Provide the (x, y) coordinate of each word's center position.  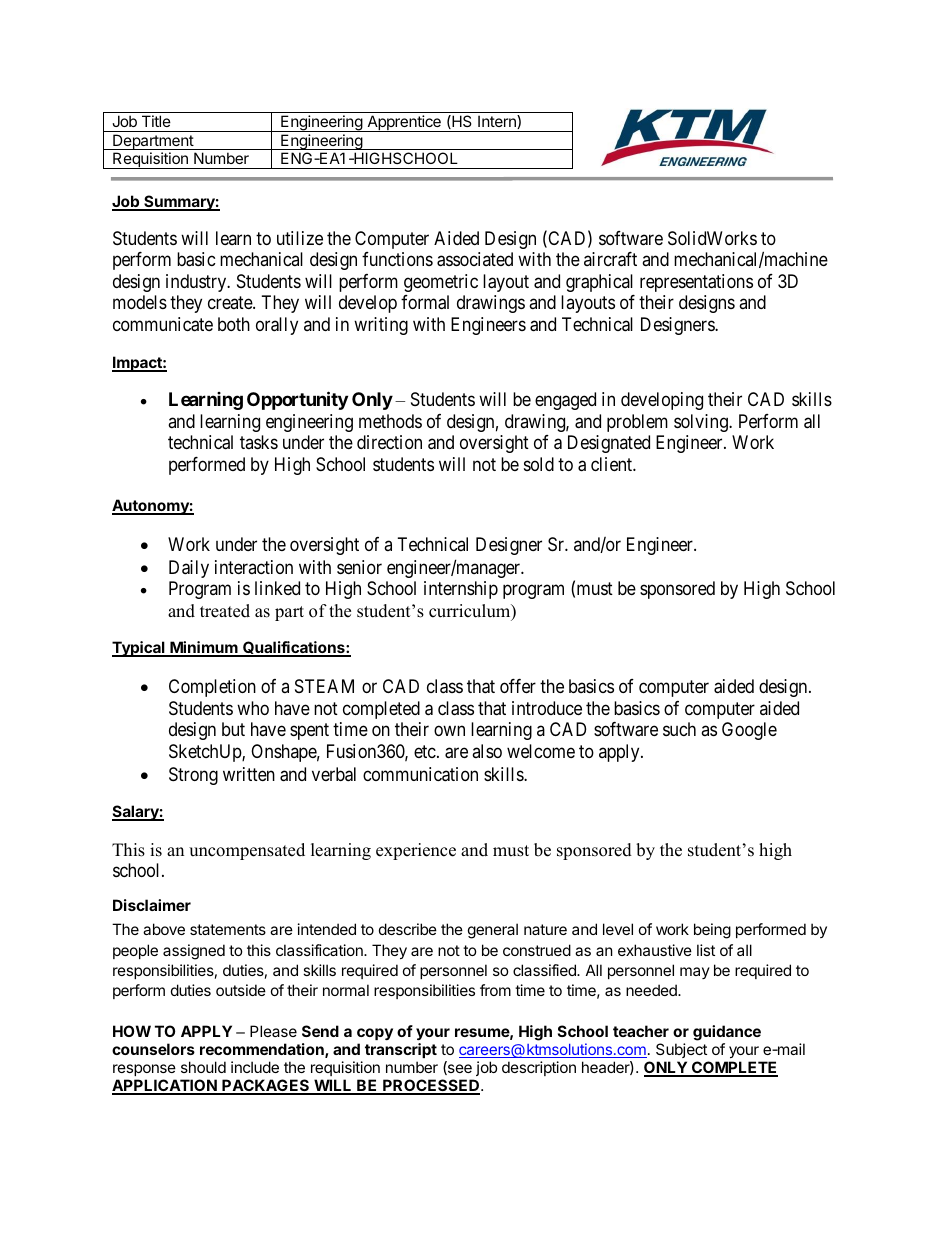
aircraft (610, 259)
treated (225, 611)
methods (390, 421)
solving (702, 423)
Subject (681, 1050)
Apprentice (404, 123)
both (234, 324)
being (712, 931)
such (679, 729)
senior (359, 567)
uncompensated (247, 851)
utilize (300, 238)
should (203, 1067)
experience (416, 851)
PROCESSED (431, 1086)
